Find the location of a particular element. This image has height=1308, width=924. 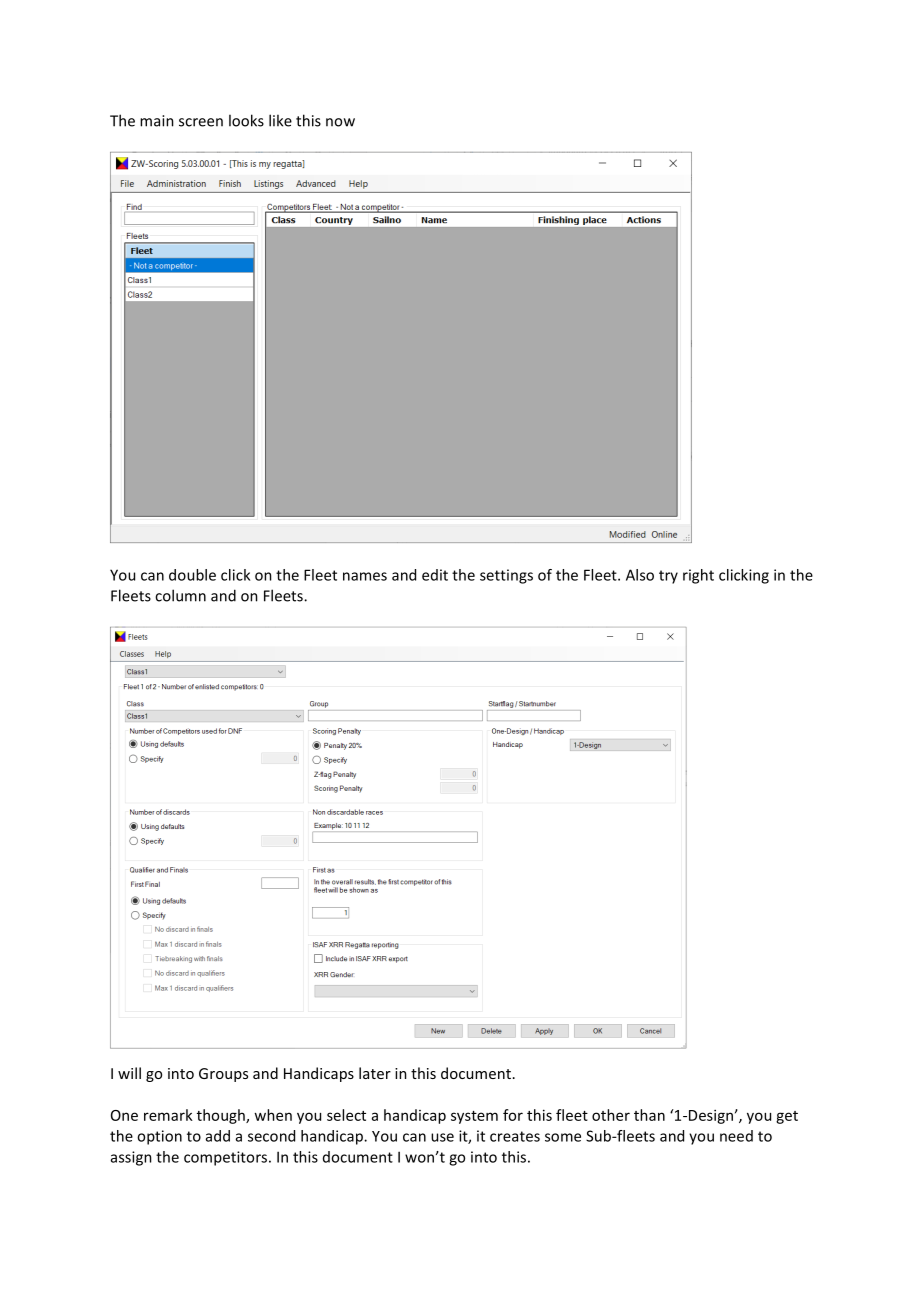

now is located at coordinates (340, 122).
